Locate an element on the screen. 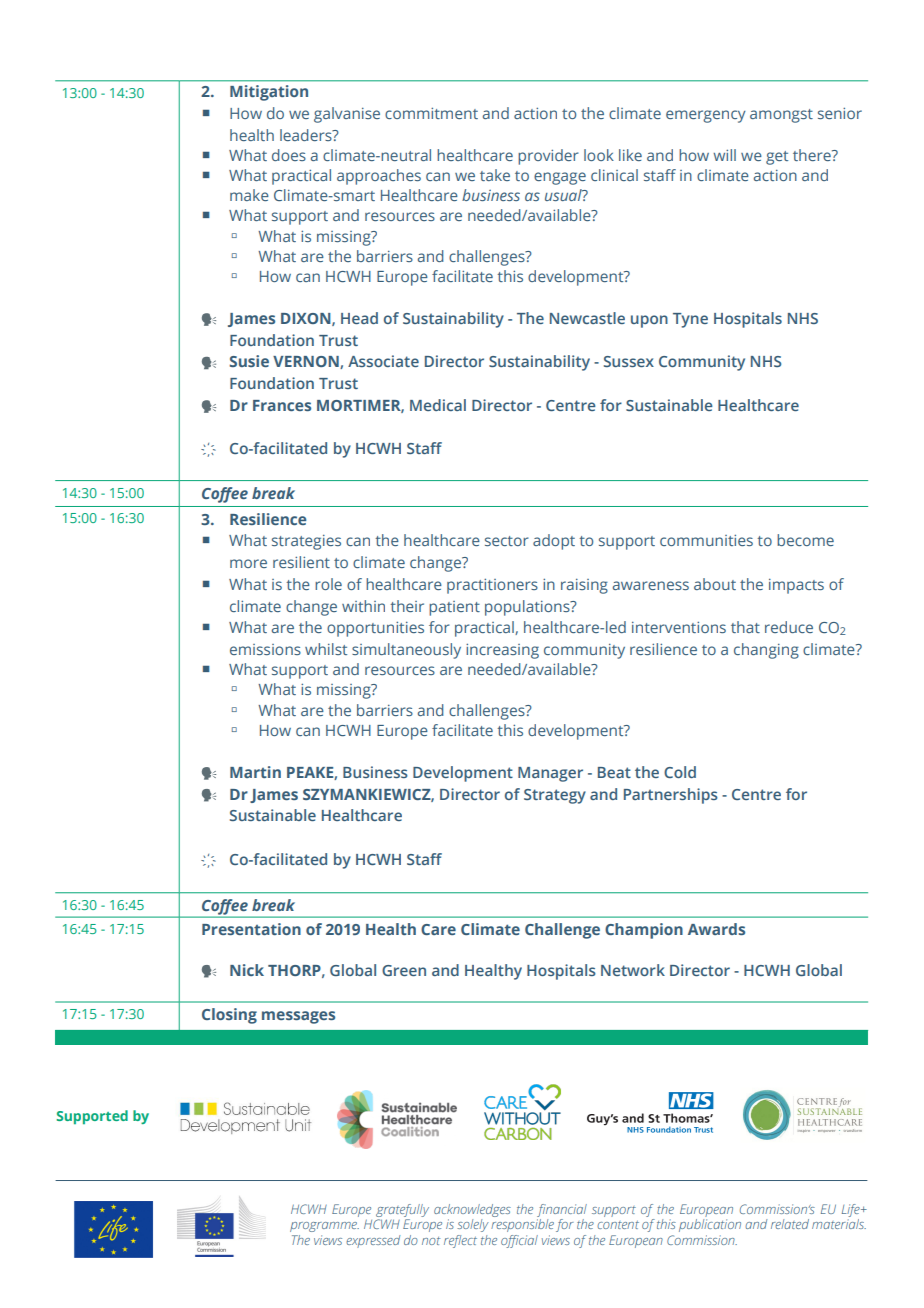 Image resolution: width=924 pixels, height=1308 pixels. amongst is located at coordinates (781, 116).
